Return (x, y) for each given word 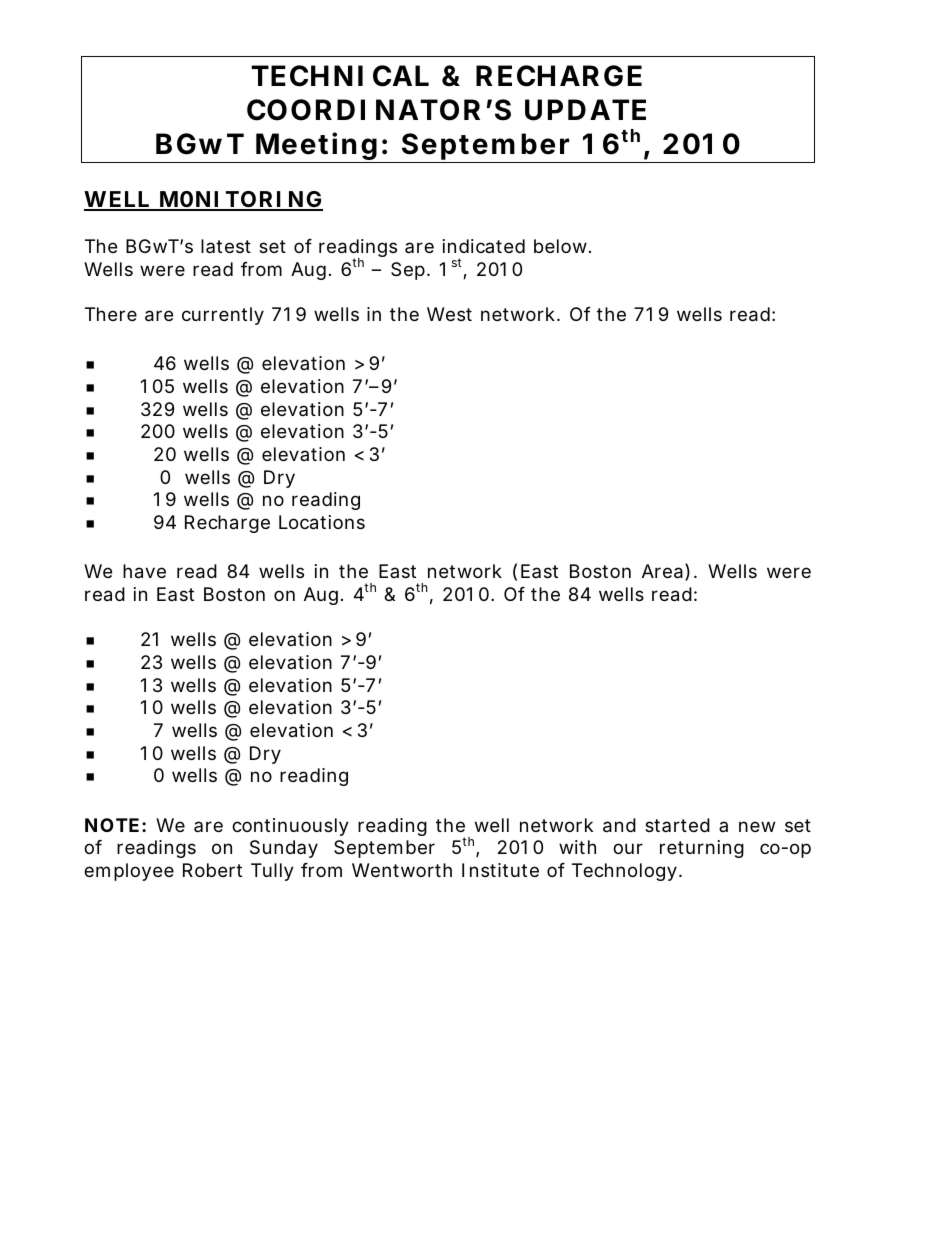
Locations (322, 522)
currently (223, 316)
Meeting (316, 147)
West (449, 314)
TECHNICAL (340, 76)
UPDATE (585, 110)
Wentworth (402, 870)
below (562, 246)
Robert (212, 870)
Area (662, 571)
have (144, 571)
